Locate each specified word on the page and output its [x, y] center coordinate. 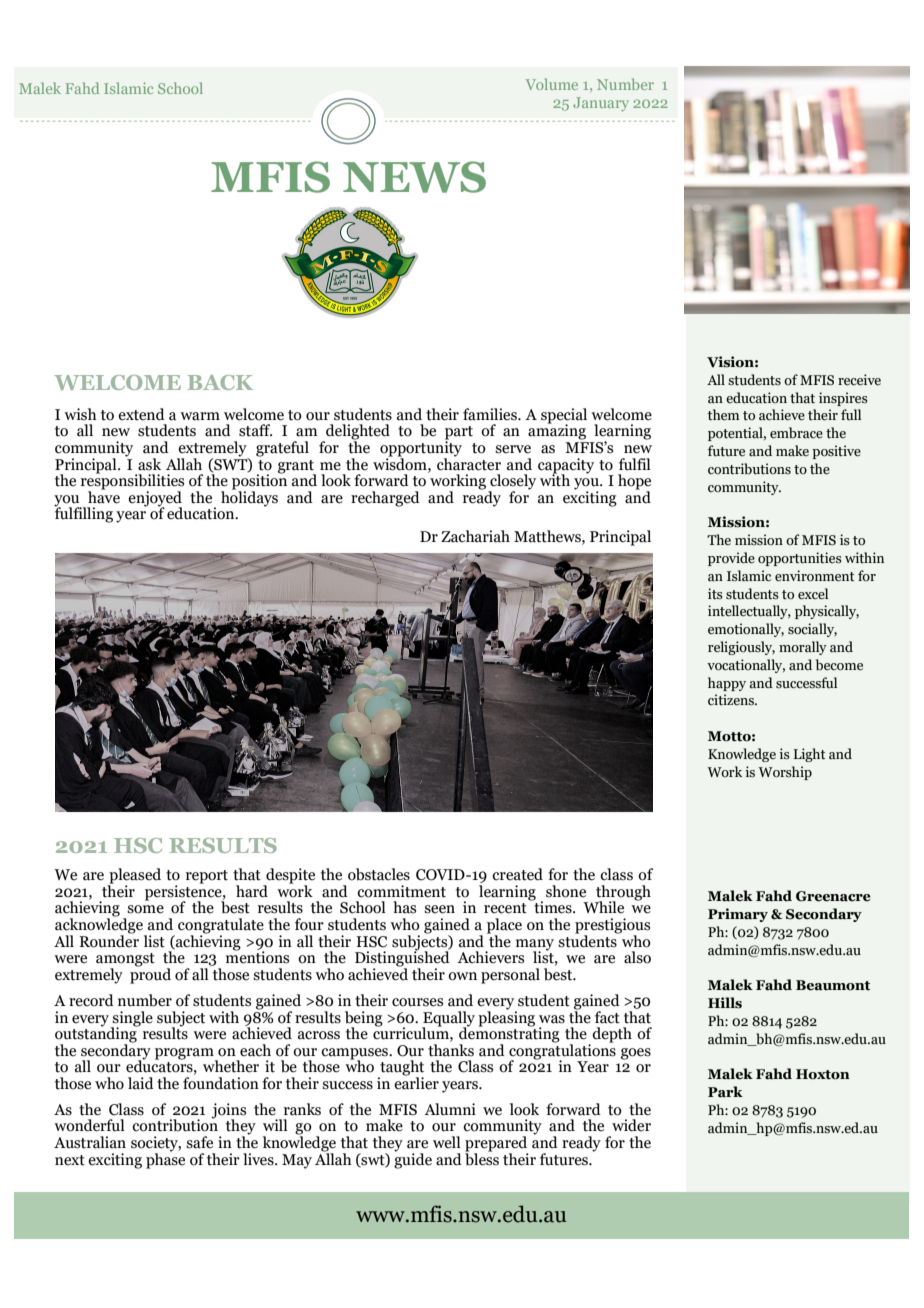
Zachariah [475, 536]
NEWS [414, 177]
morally [803, 648]
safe [199, 1142]
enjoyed [155, 500]
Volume [552, 84]
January [601, 104]
